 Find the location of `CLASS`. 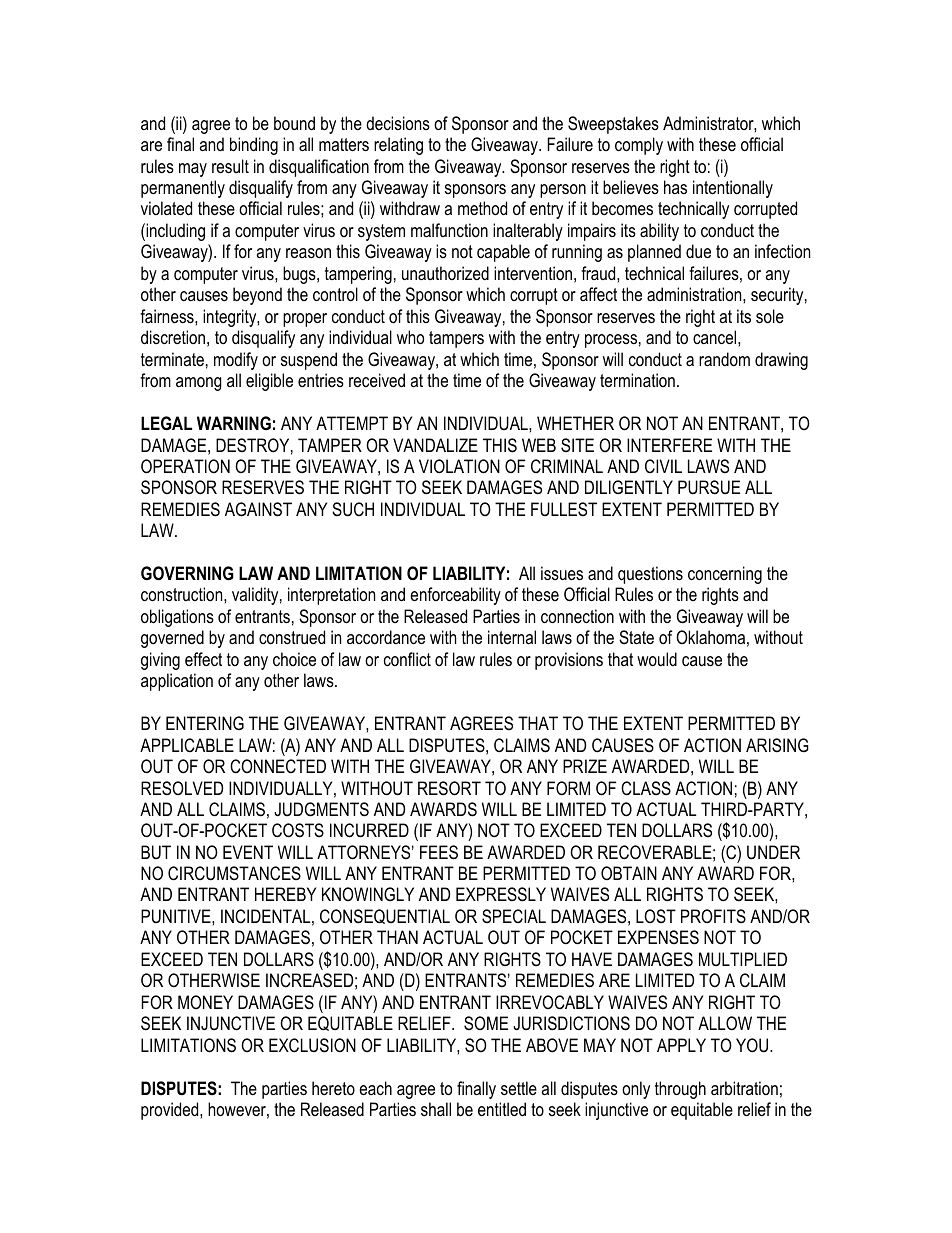

CLASS is located at coordinates (646, 788).
